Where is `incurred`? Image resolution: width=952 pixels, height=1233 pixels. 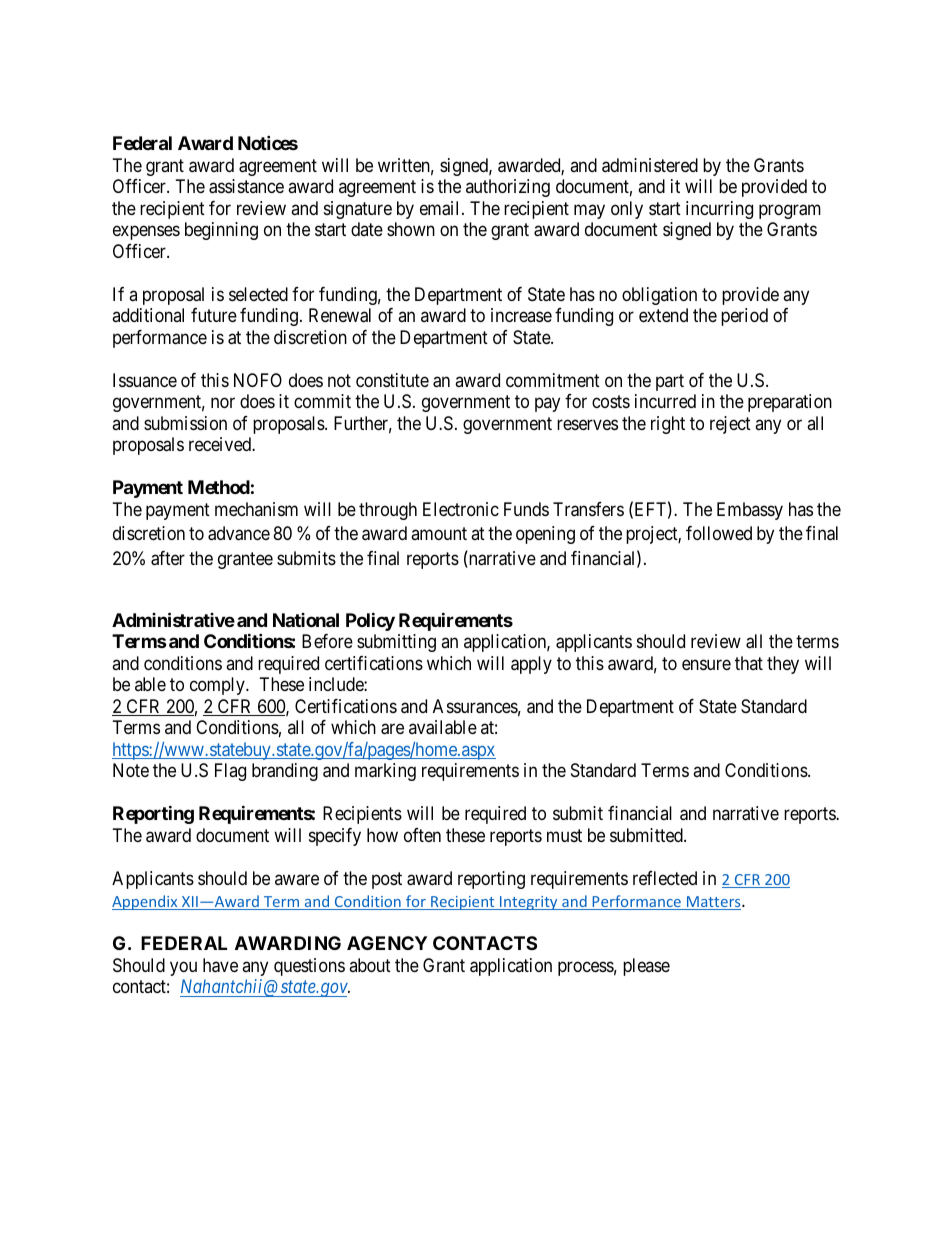 incurred is located at coordinates (665, 401).
